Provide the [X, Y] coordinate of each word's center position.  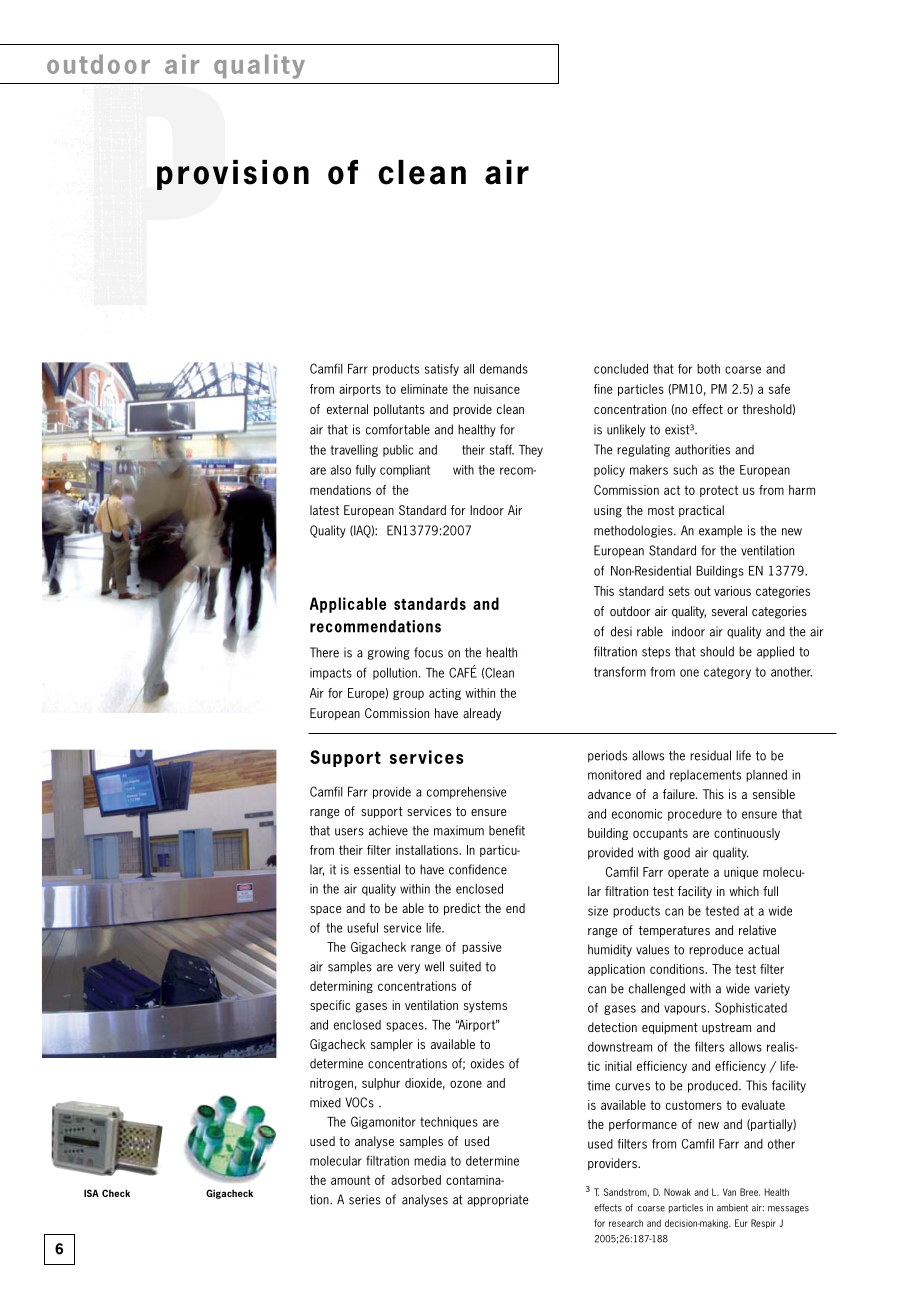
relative [757, 930]
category [727, 673]
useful [362, 927]
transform [620, 671]
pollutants [399, 410]
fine [603, 389]
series [365, 1199]
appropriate [498, 1200]
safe [779, 389]
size [598, 911]
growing [389, 653]
